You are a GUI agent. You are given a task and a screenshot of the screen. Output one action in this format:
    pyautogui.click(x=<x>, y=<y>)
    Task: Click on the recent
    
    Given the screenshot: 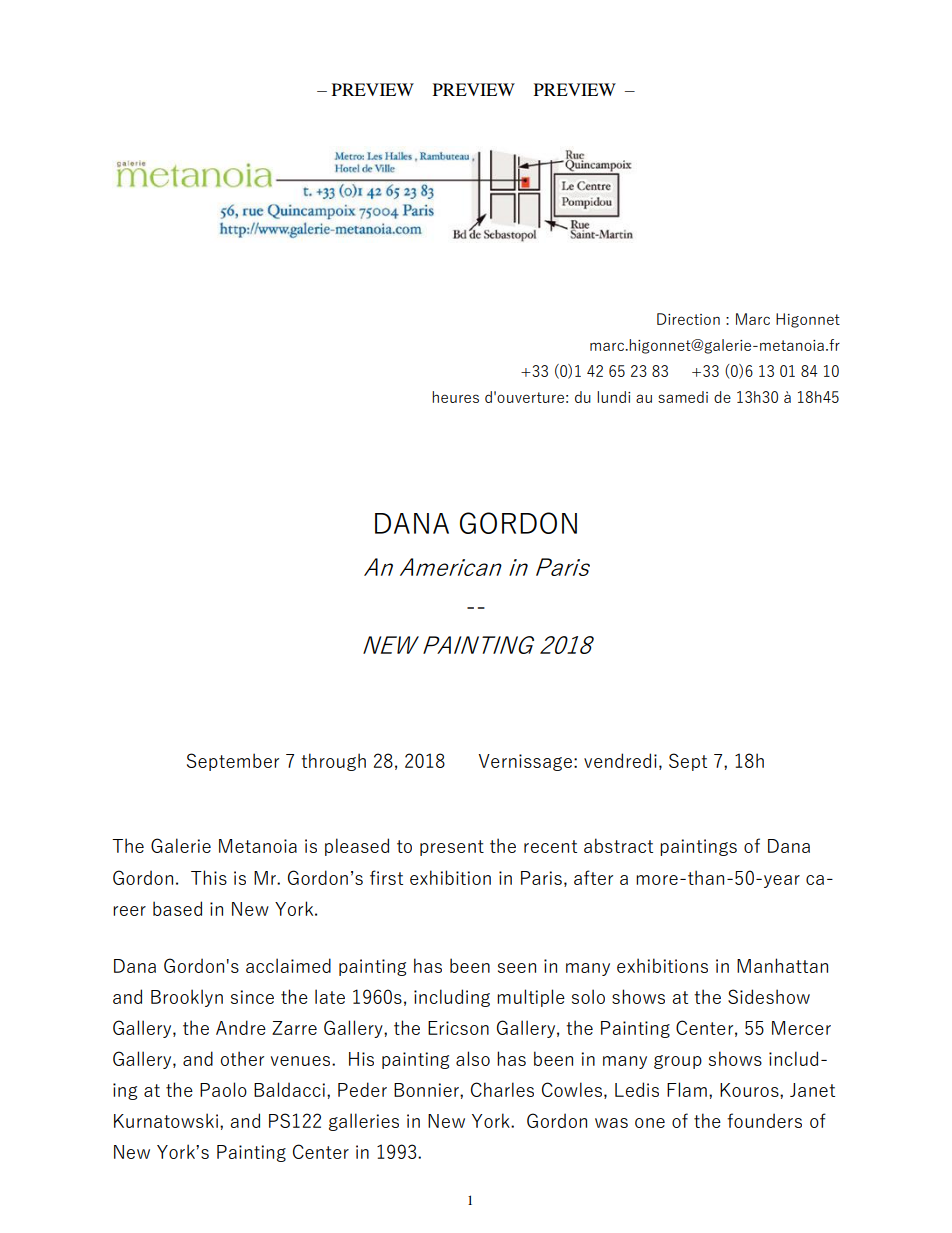 What is the action you would take?
    pyautogui.click(x=550, y=846)
